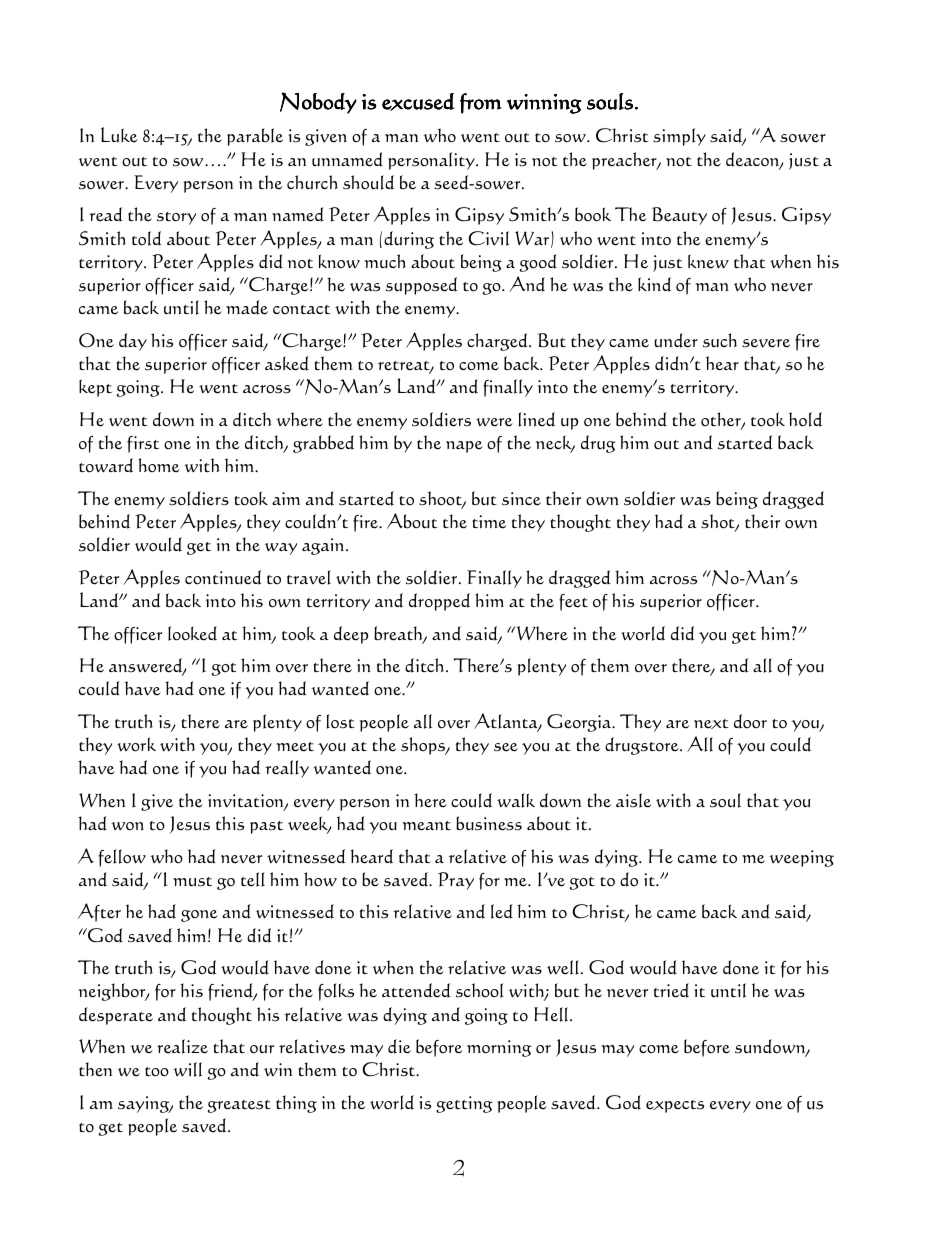  I want to click on simply, so click(679, 137).
